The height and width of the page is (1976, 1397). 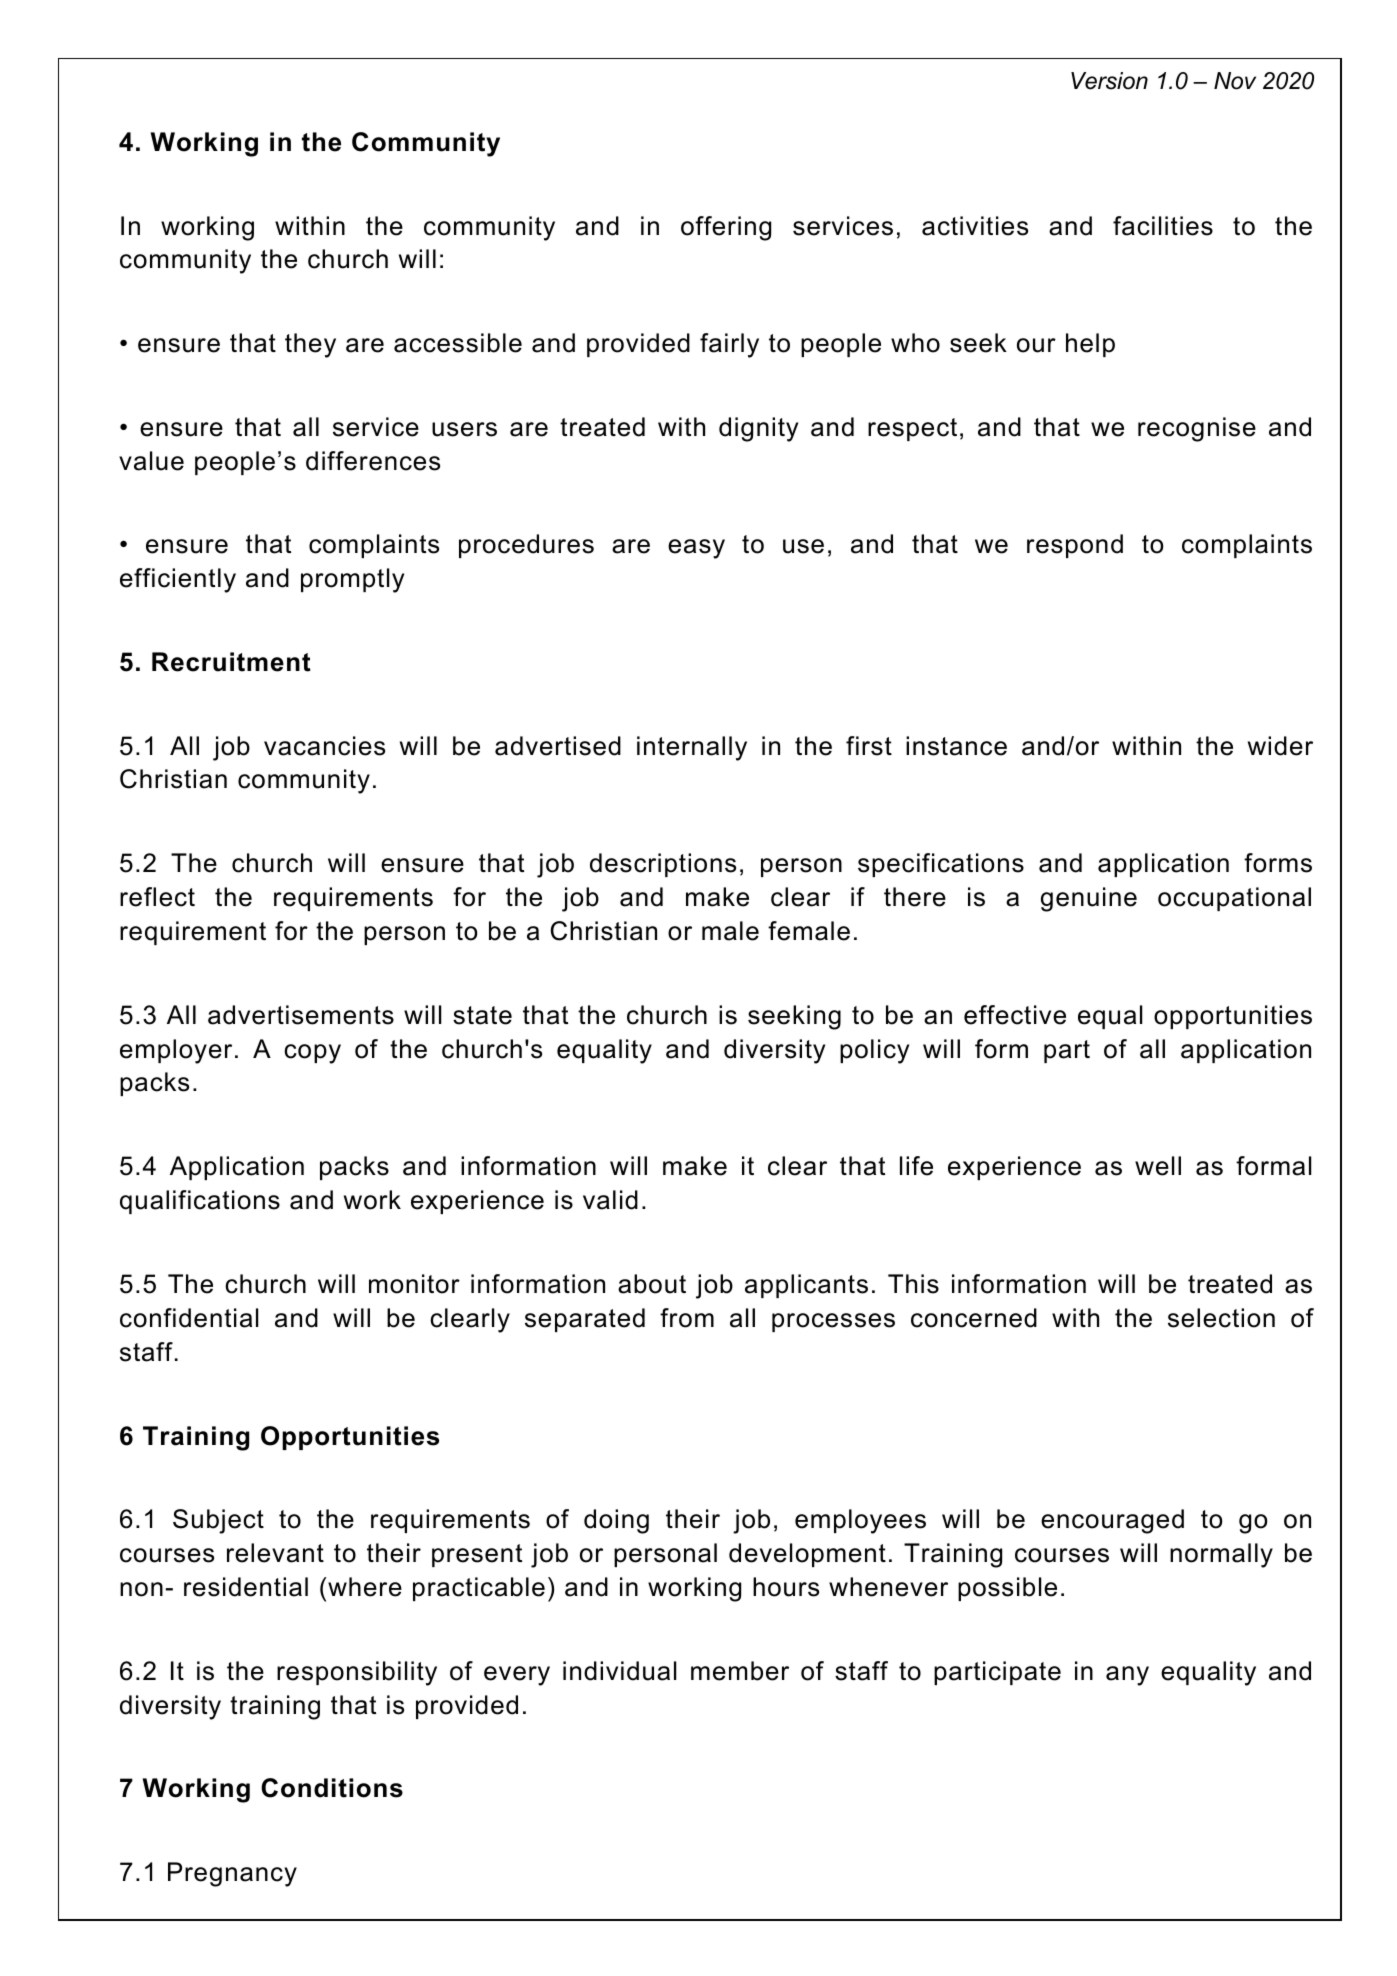 I want to click on wider, so click(x=1280, y=746).
